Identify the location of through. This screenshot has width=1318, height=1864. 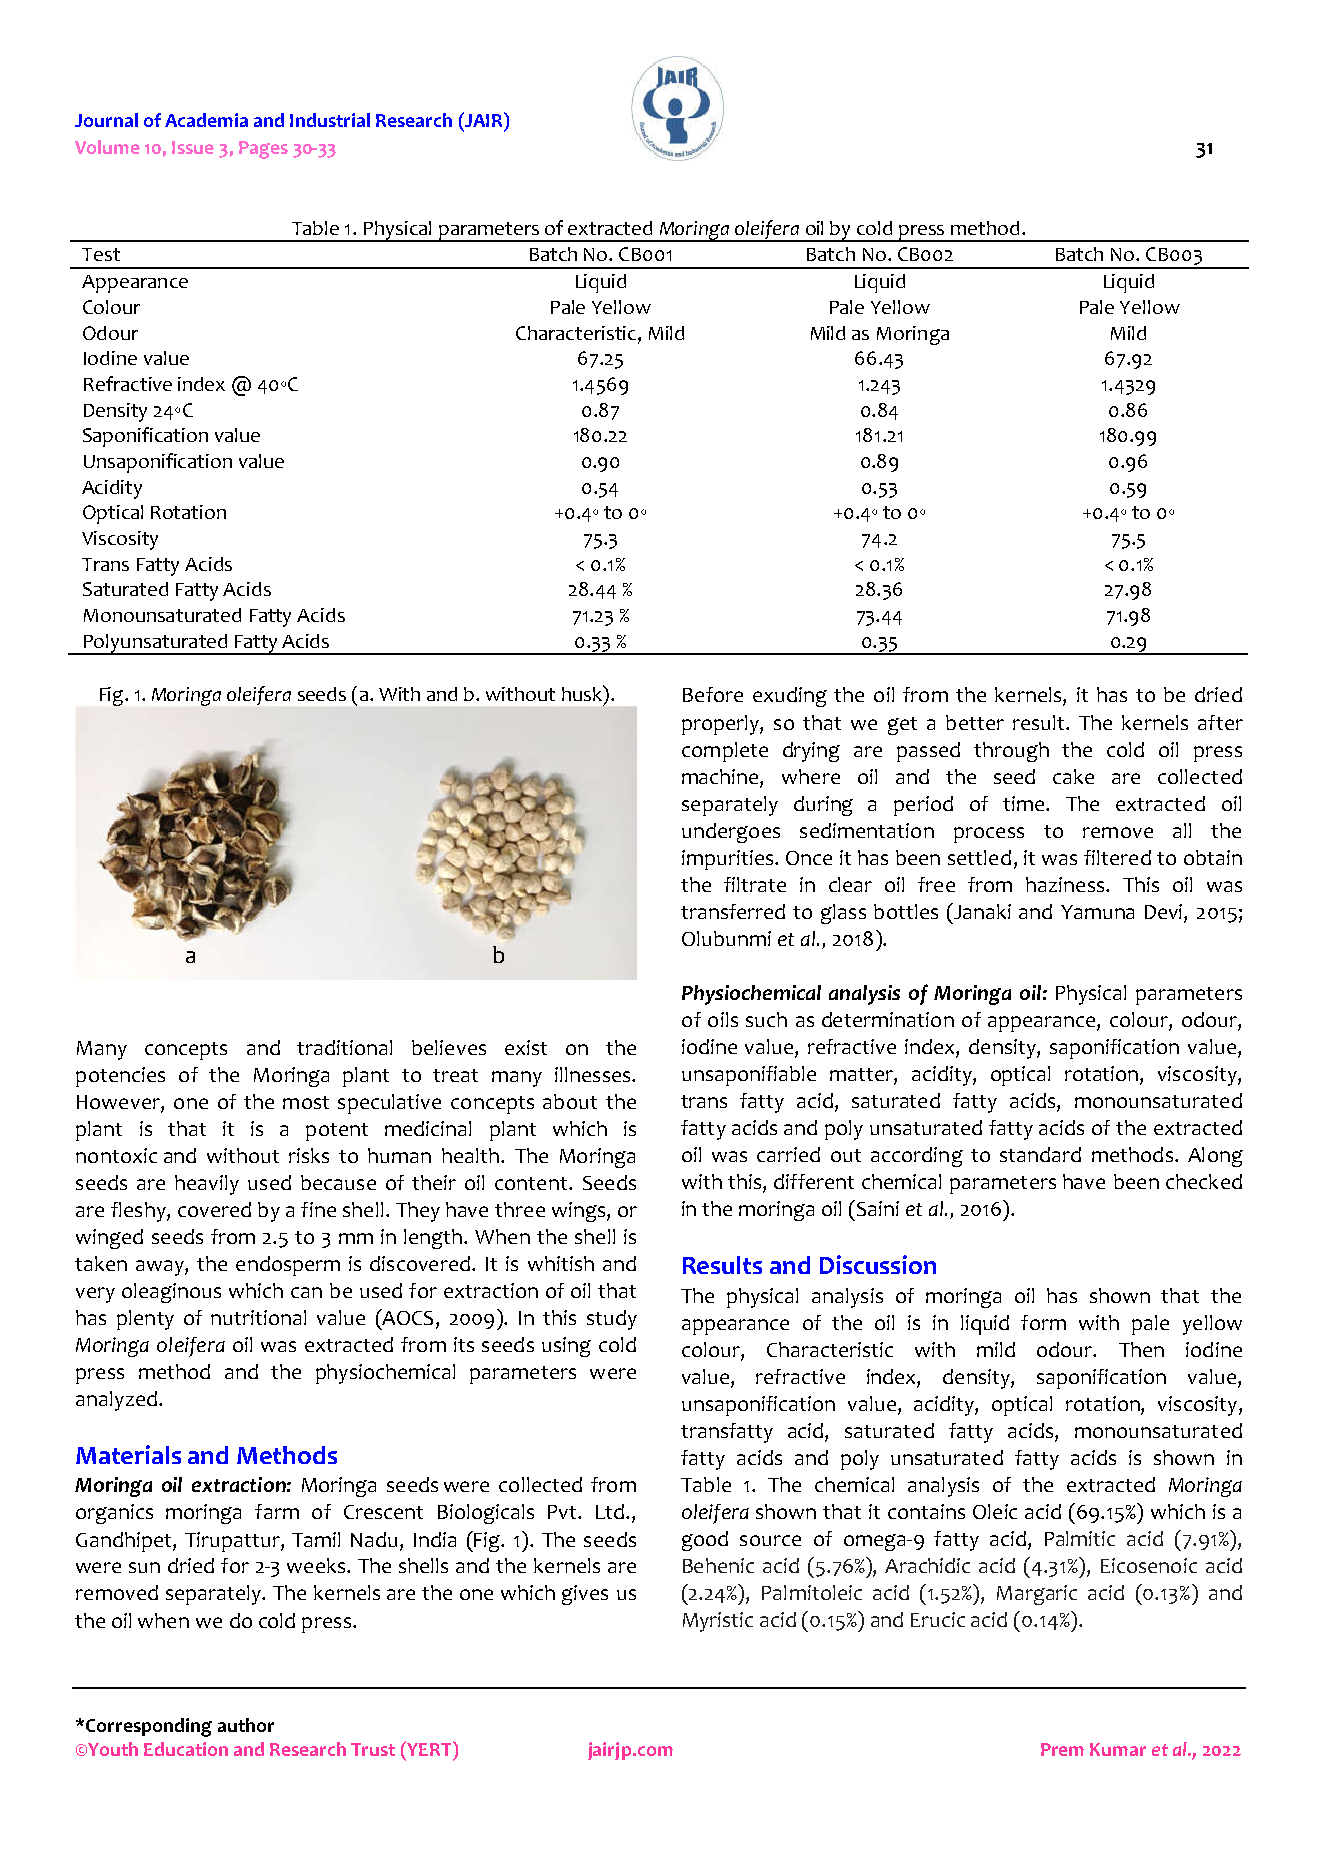
(1011, 752).
